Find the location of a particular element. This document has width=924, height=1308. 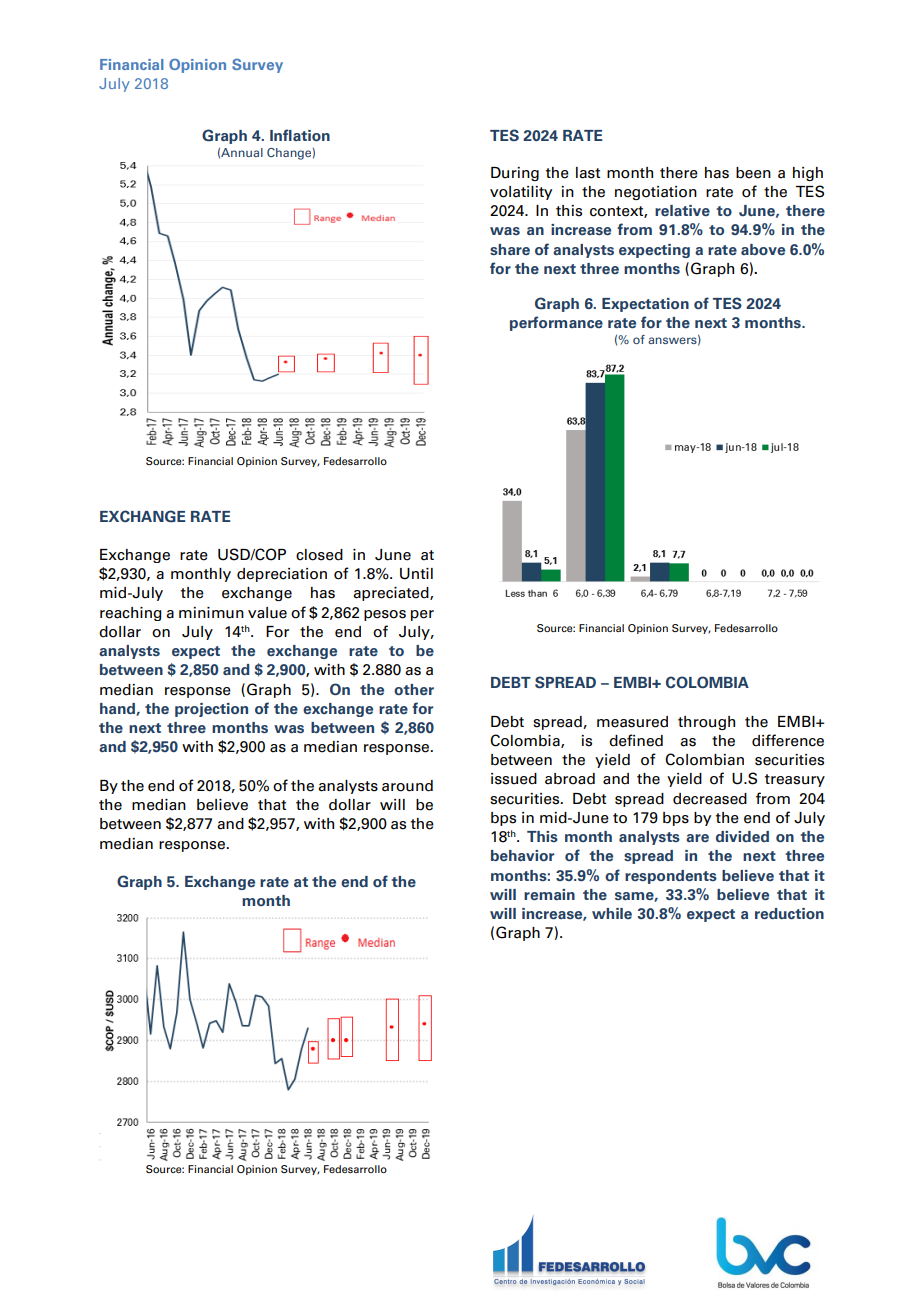

been is located at coordinates (753, 173).
